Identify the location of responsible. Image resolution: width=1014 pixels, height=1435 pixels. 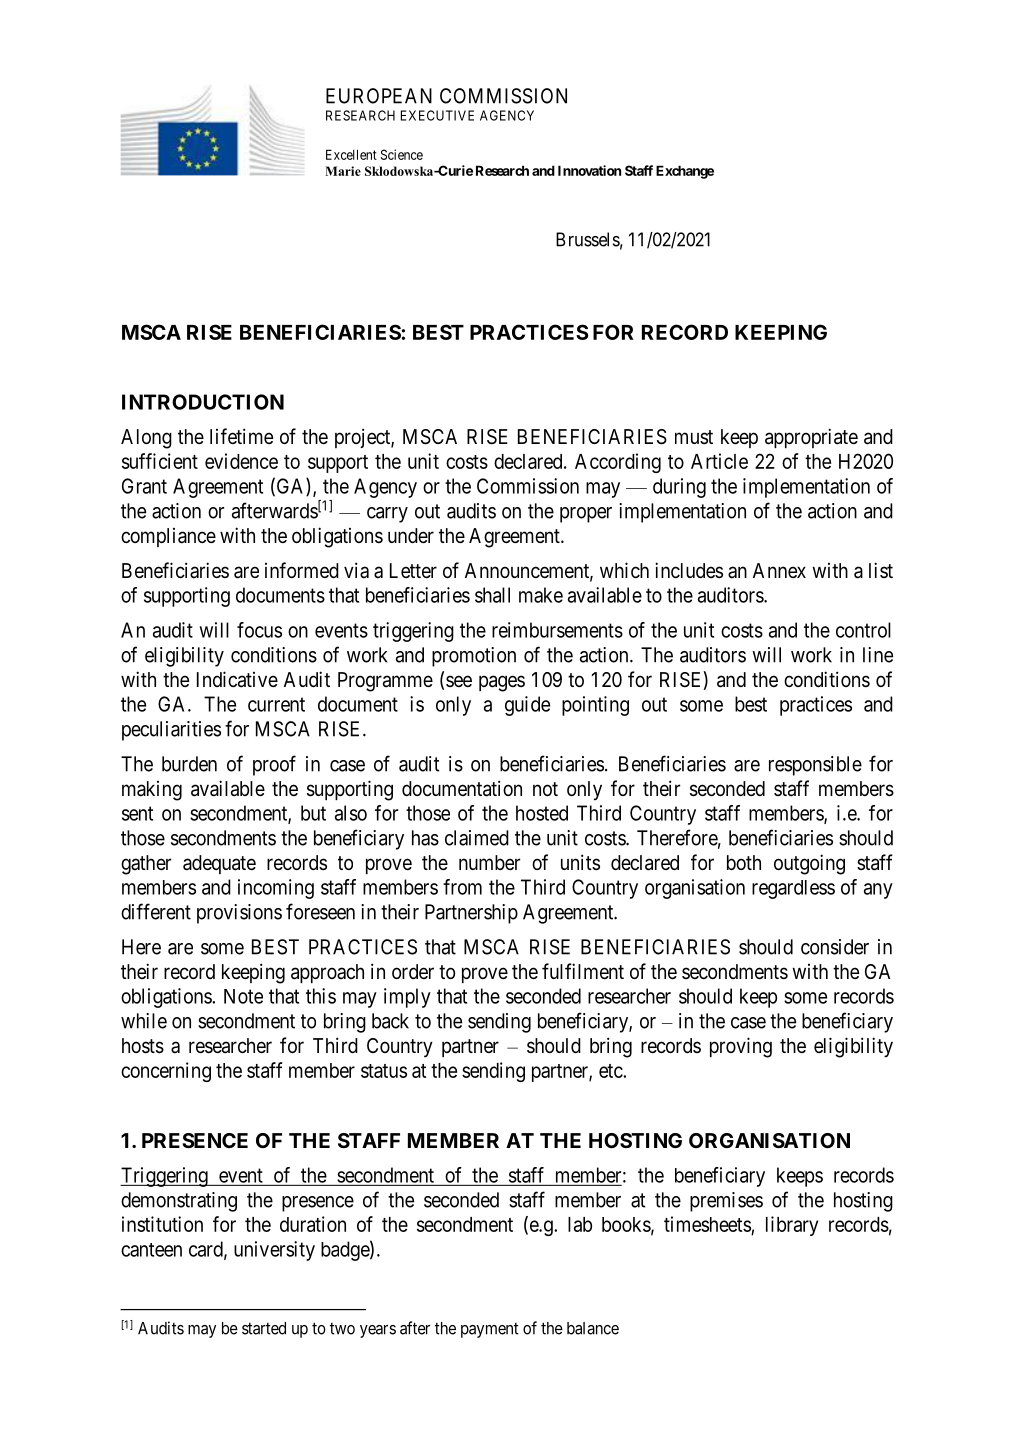
(815, 766).
